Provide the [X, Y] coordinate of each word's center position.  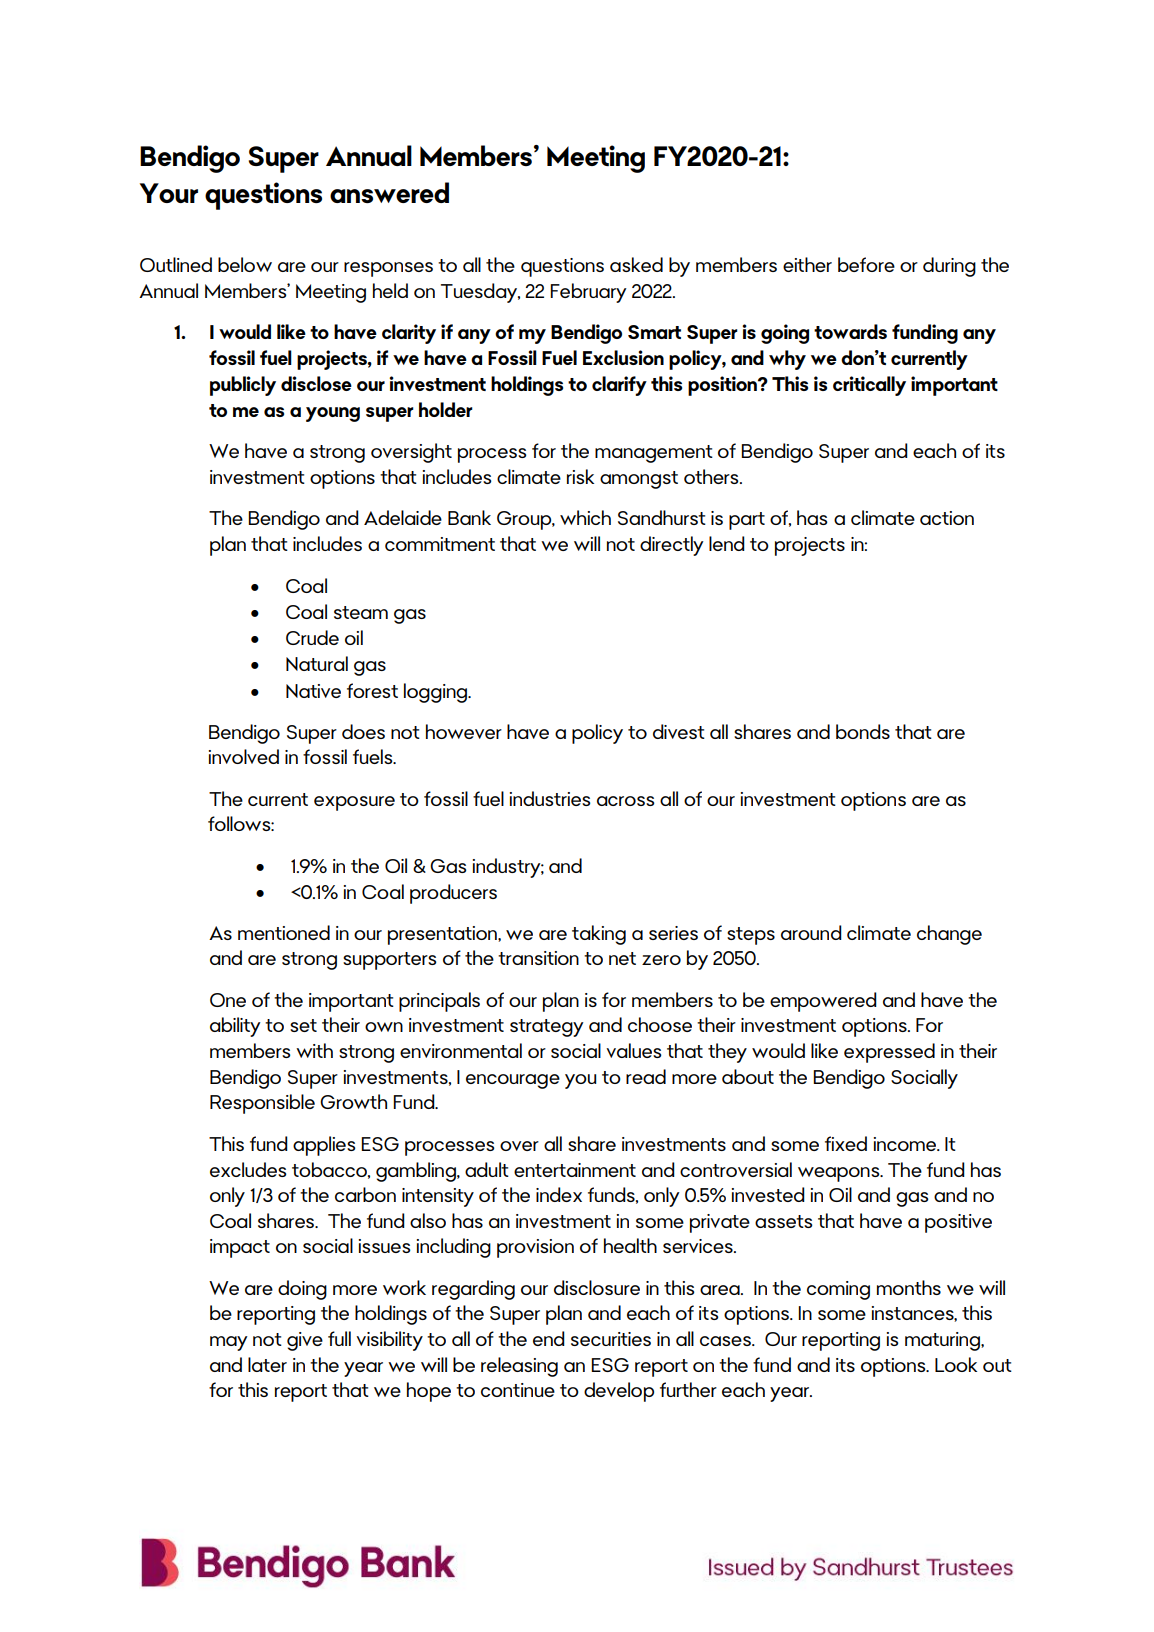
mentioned [284, 932]
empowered [823, 1002]
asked [636, 264]
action [947, 518]
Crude [312, 637]
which [585, 517]
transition [538, 958]
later [267, 1364]
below [245, 264]
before [866, 264]
